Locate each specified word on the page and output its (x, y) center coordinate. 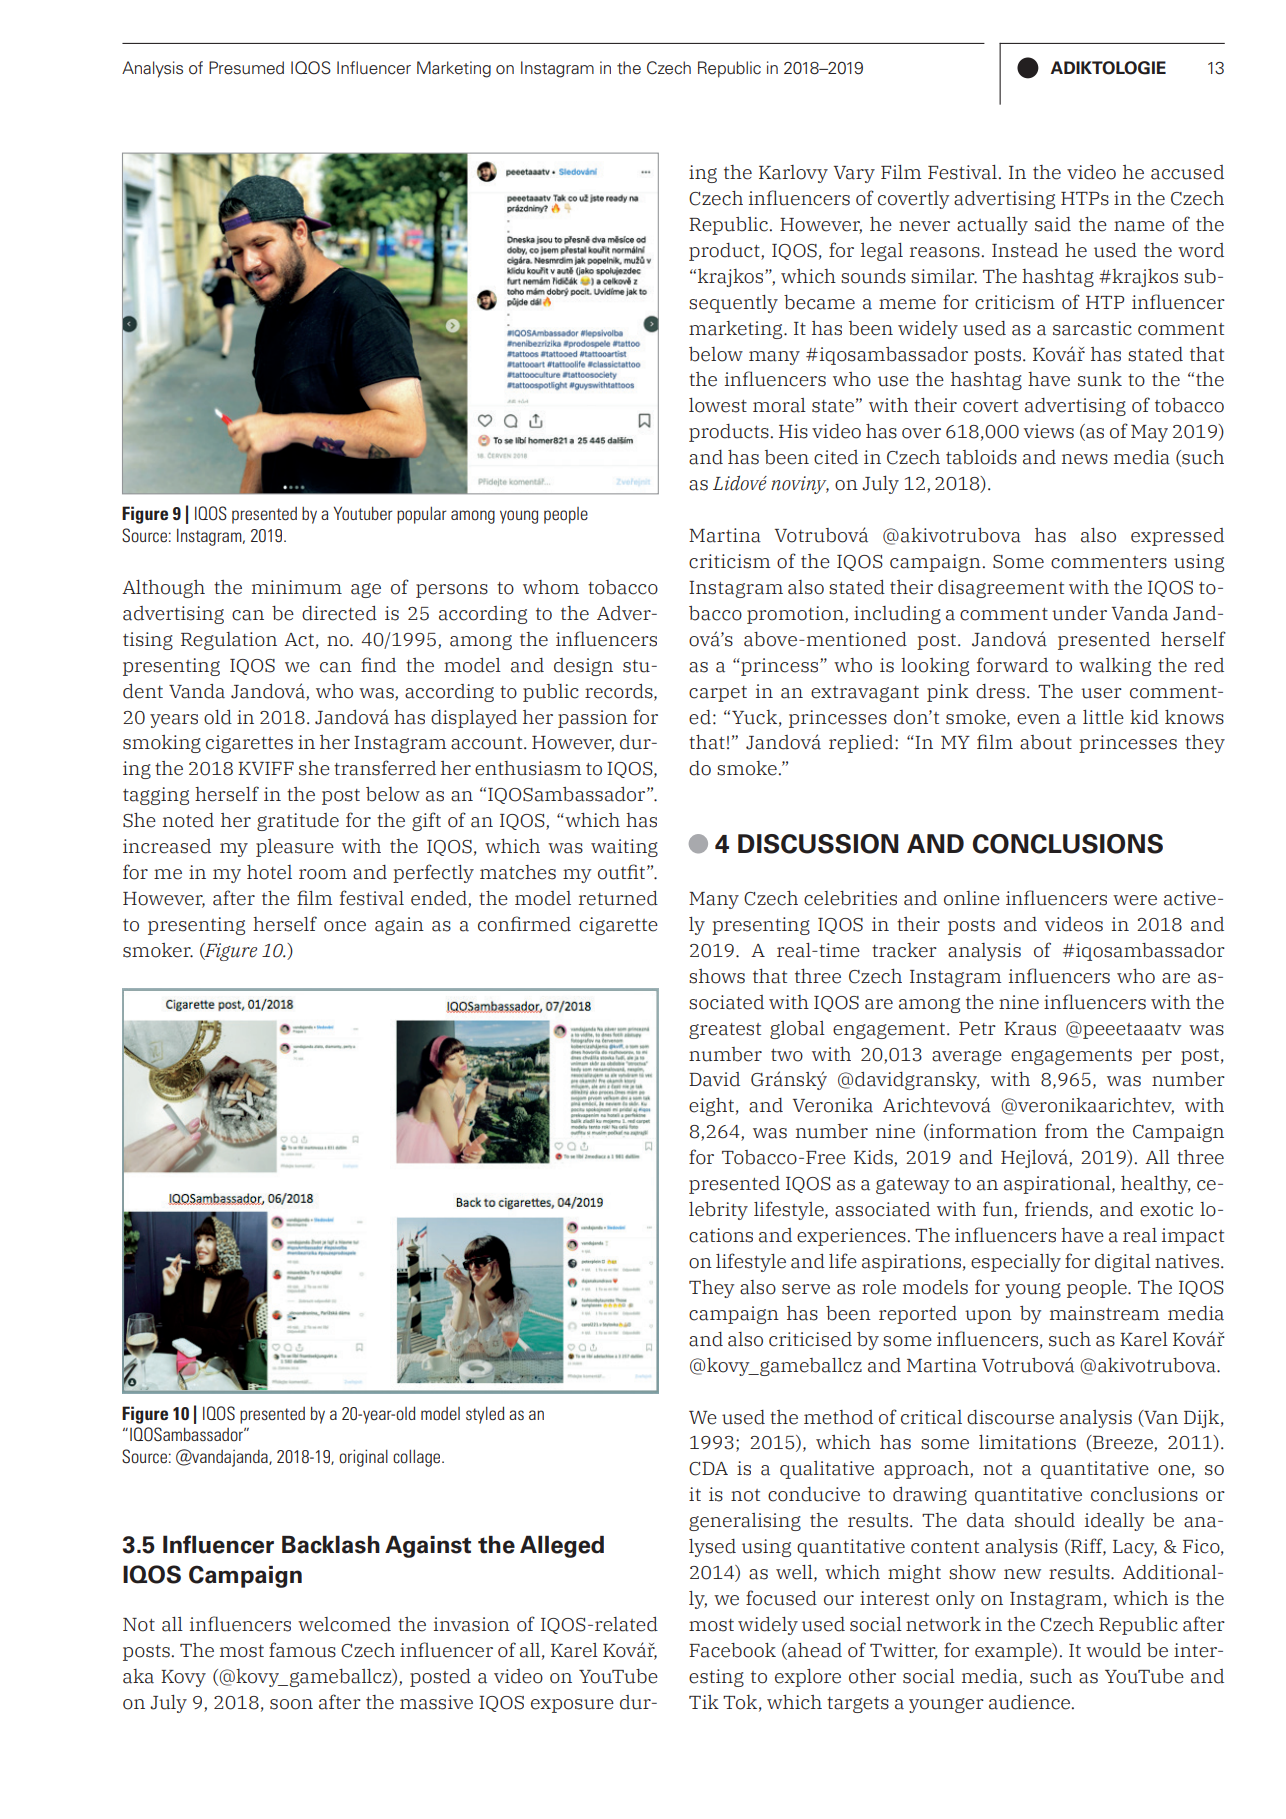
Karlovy (793, 174)
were (1135, 900)
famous (302, 1650)
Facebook (732, 1650)
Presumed (246, 68)
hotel (269, 872)
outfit (623, 872)
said (1053, 224)
